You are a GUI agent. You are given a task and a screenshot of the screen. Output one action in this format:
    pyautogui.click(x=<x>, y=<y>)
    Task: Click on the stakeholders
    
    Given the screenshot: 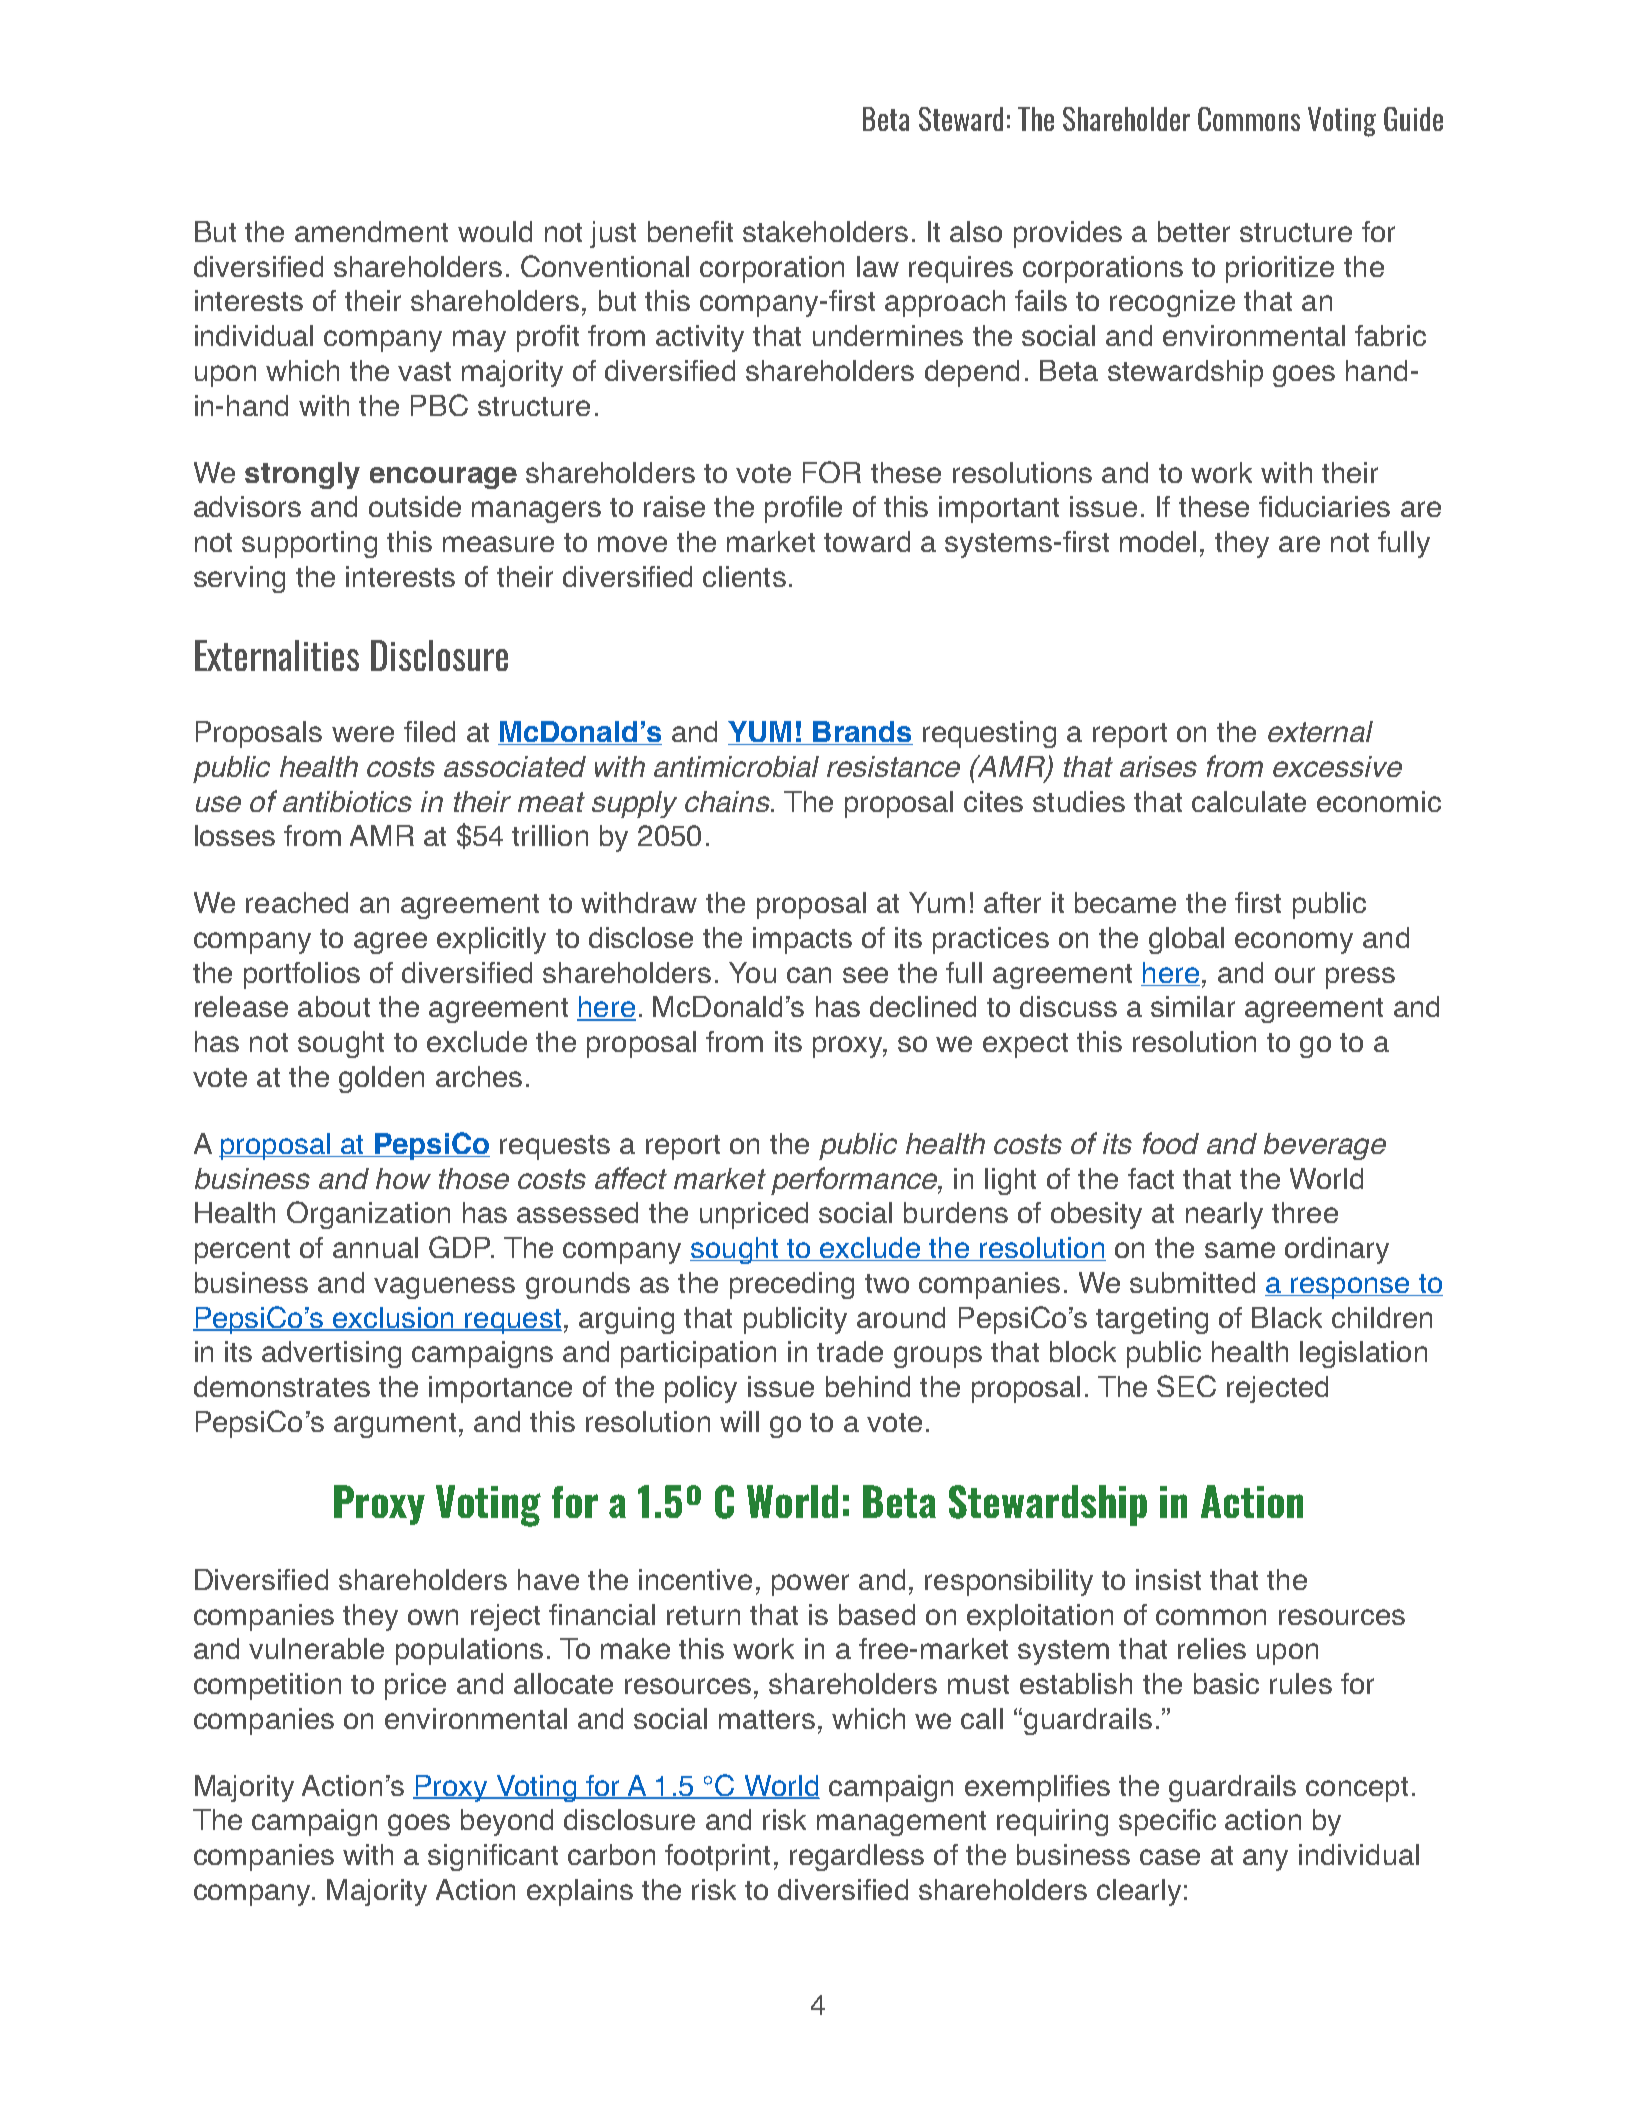 What is the action you would take?
    pyautogui.click(x=825, y=231)
